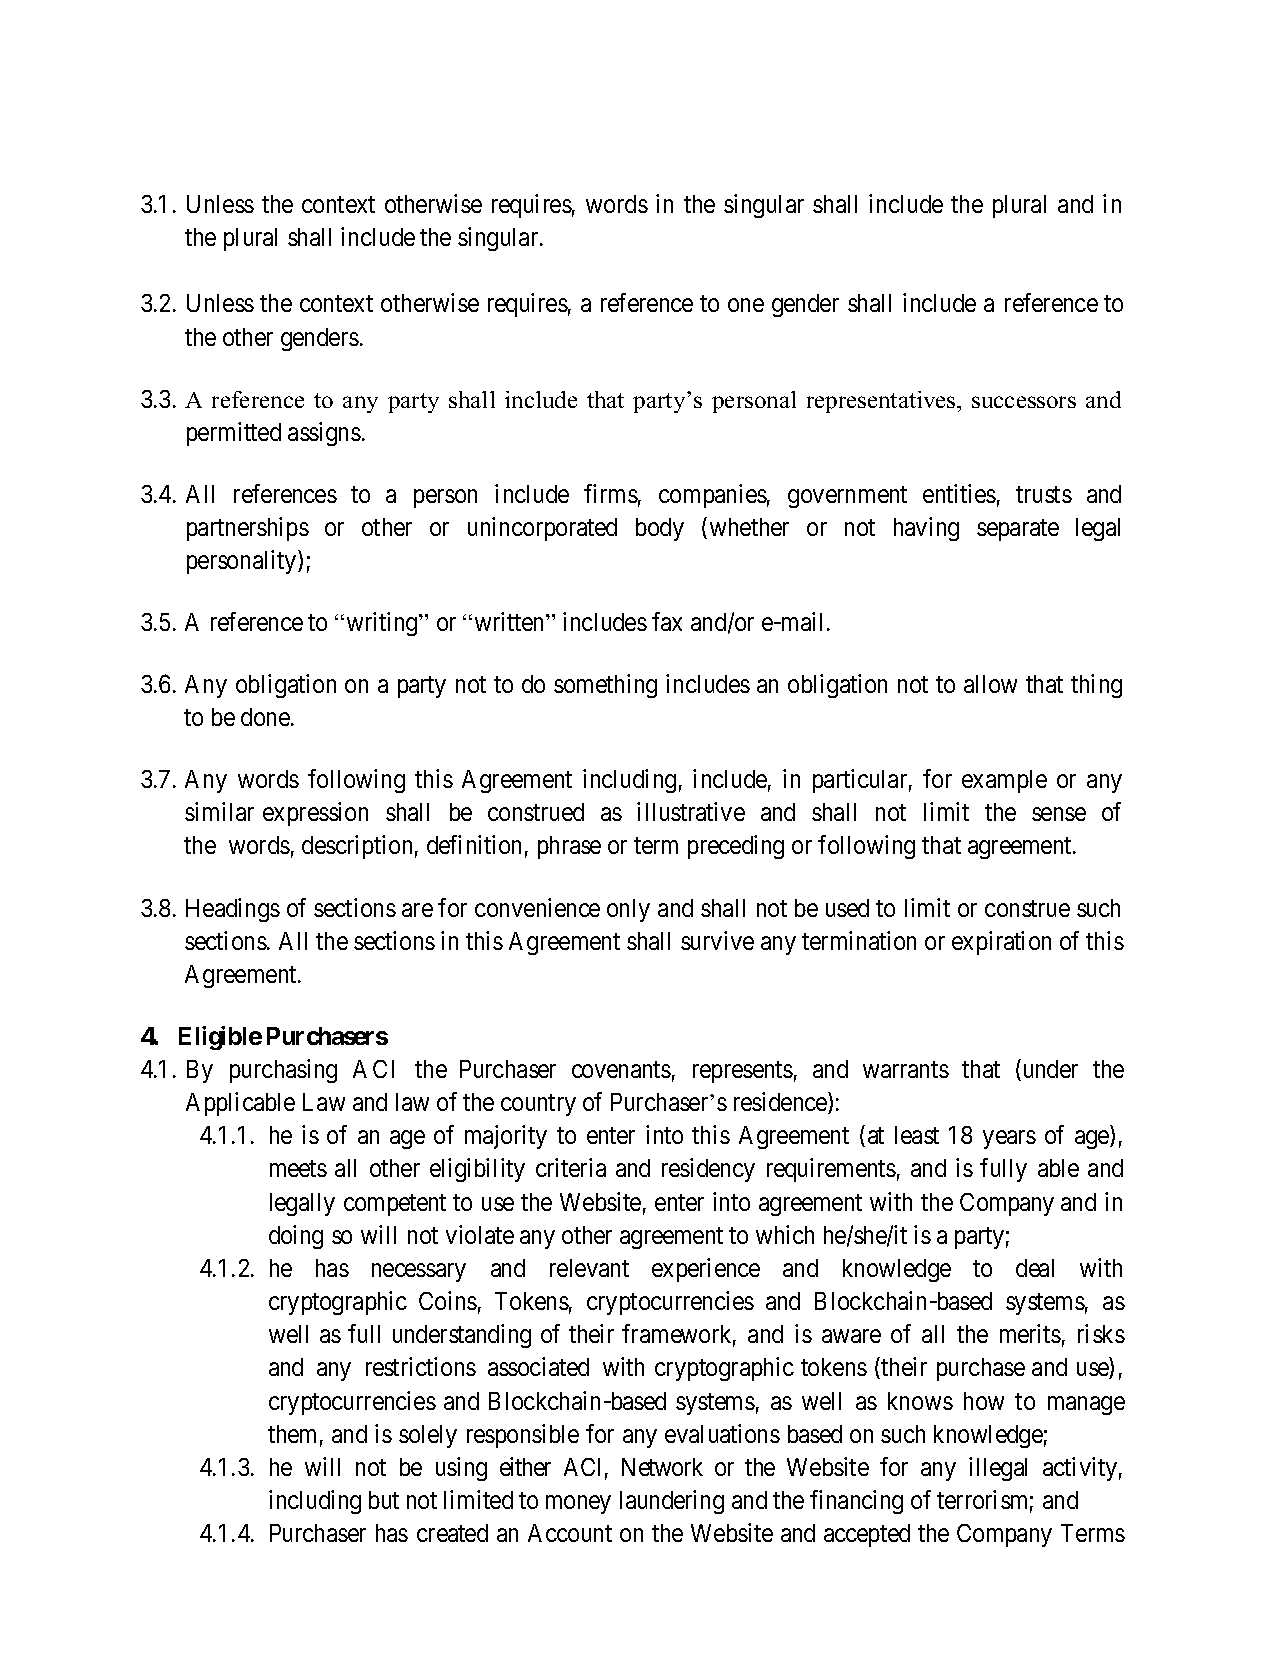  I want to click on expiration, so click(1001, 943).
